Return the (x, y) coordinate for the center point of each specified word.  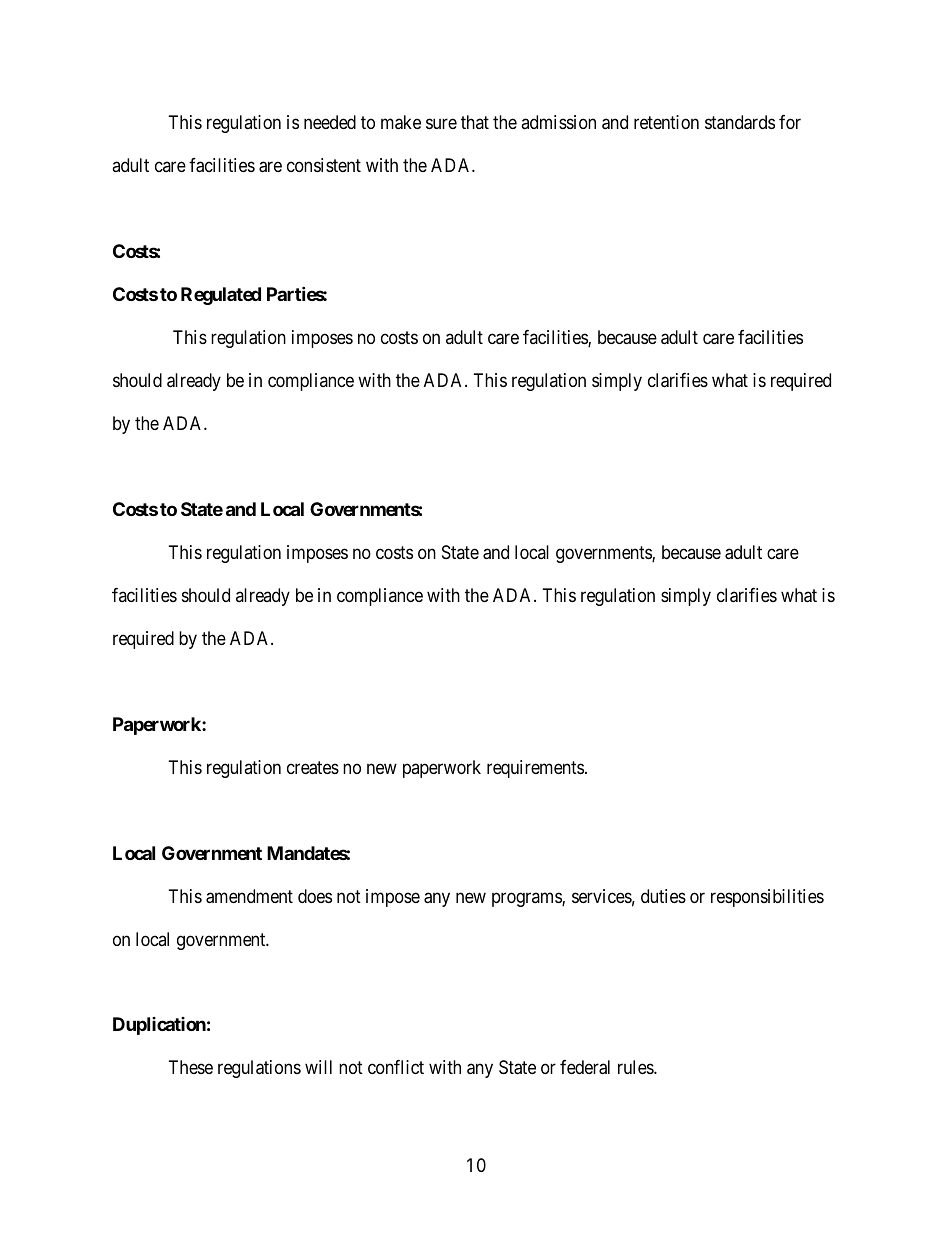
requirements (535, 769)
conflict (396, 1067)
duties (663, 896)
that (475, 122)
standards (740, 122)
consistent (324, 165)
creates (313, 768)
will (318, 1067)
